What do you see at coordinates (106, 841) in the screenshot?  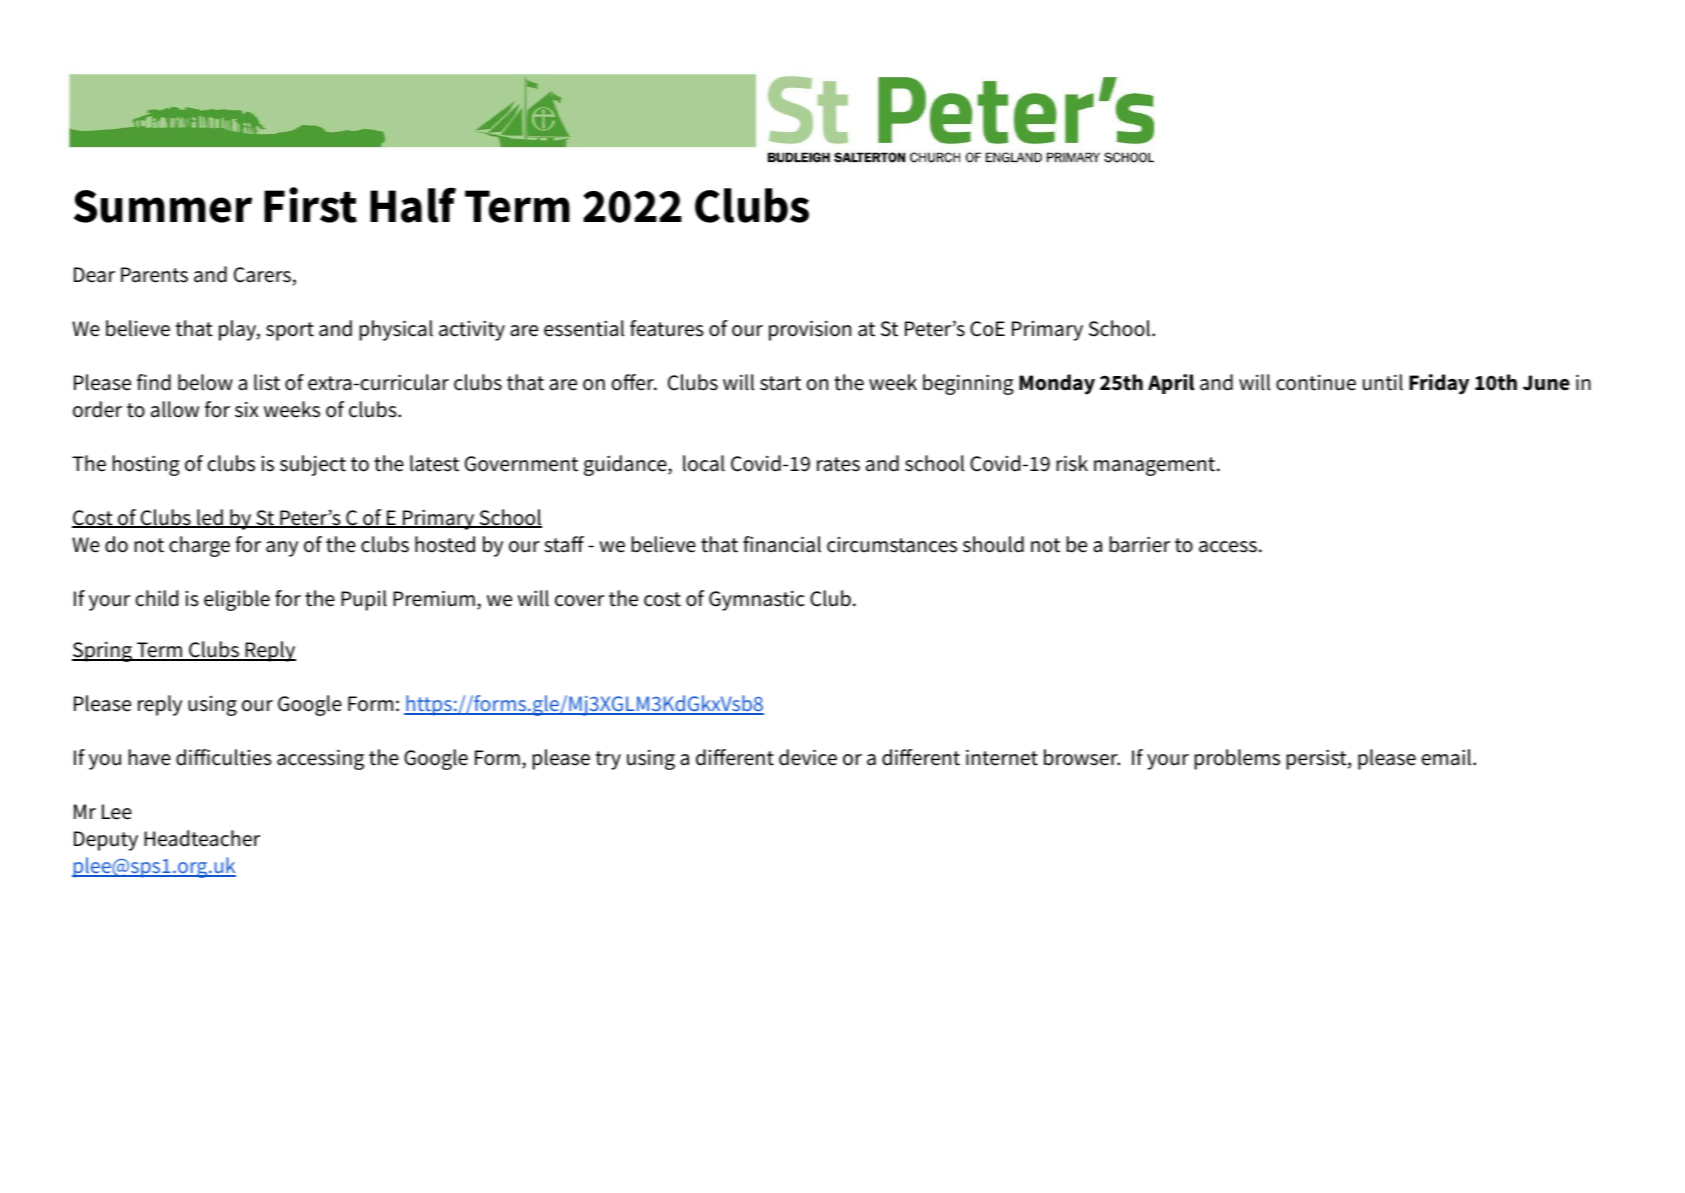 I see `Deputy` at bounding box center [106, 841].
